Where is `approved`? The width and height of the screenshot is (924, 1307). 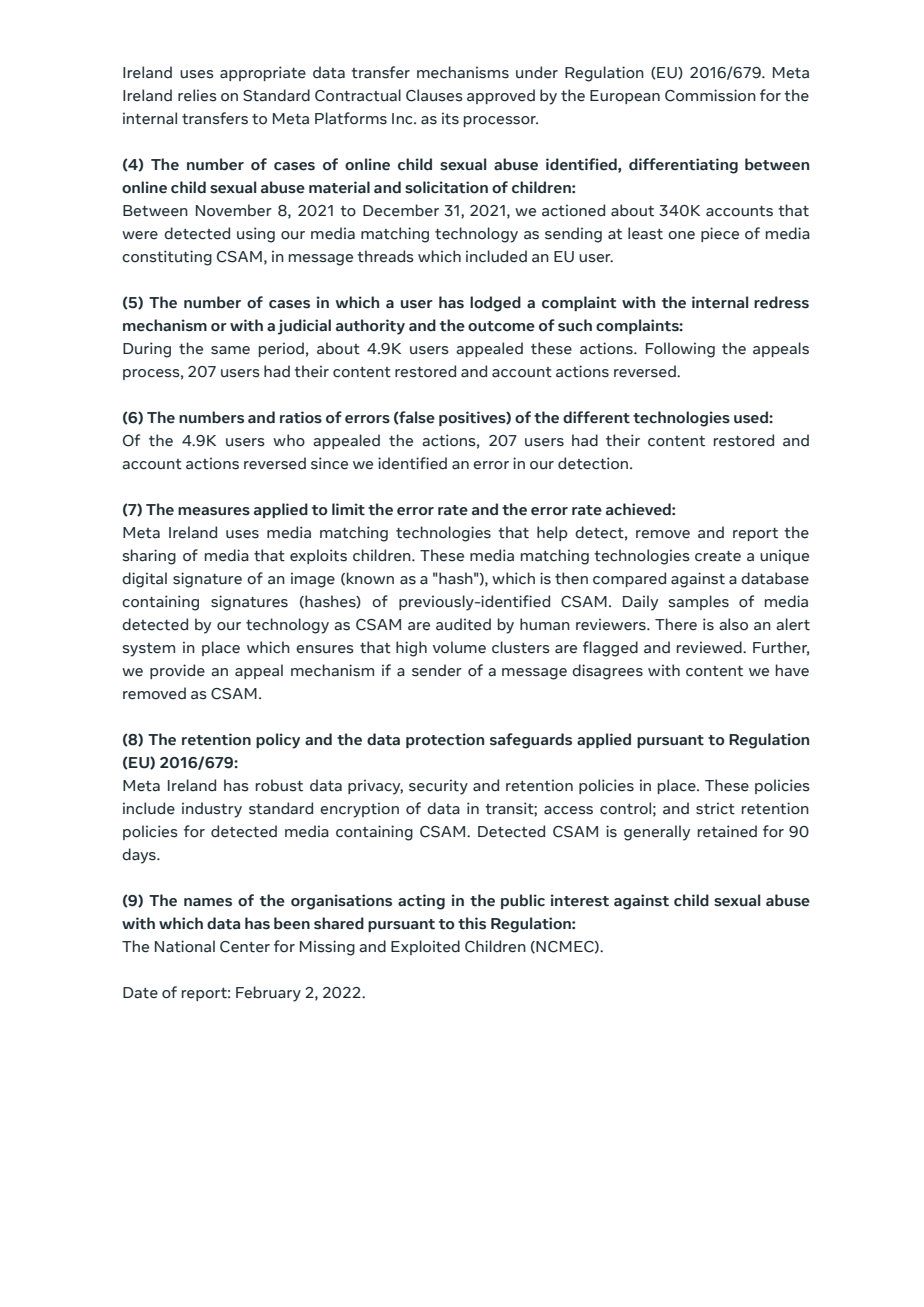
approved is located at coordinates (501, 96).
